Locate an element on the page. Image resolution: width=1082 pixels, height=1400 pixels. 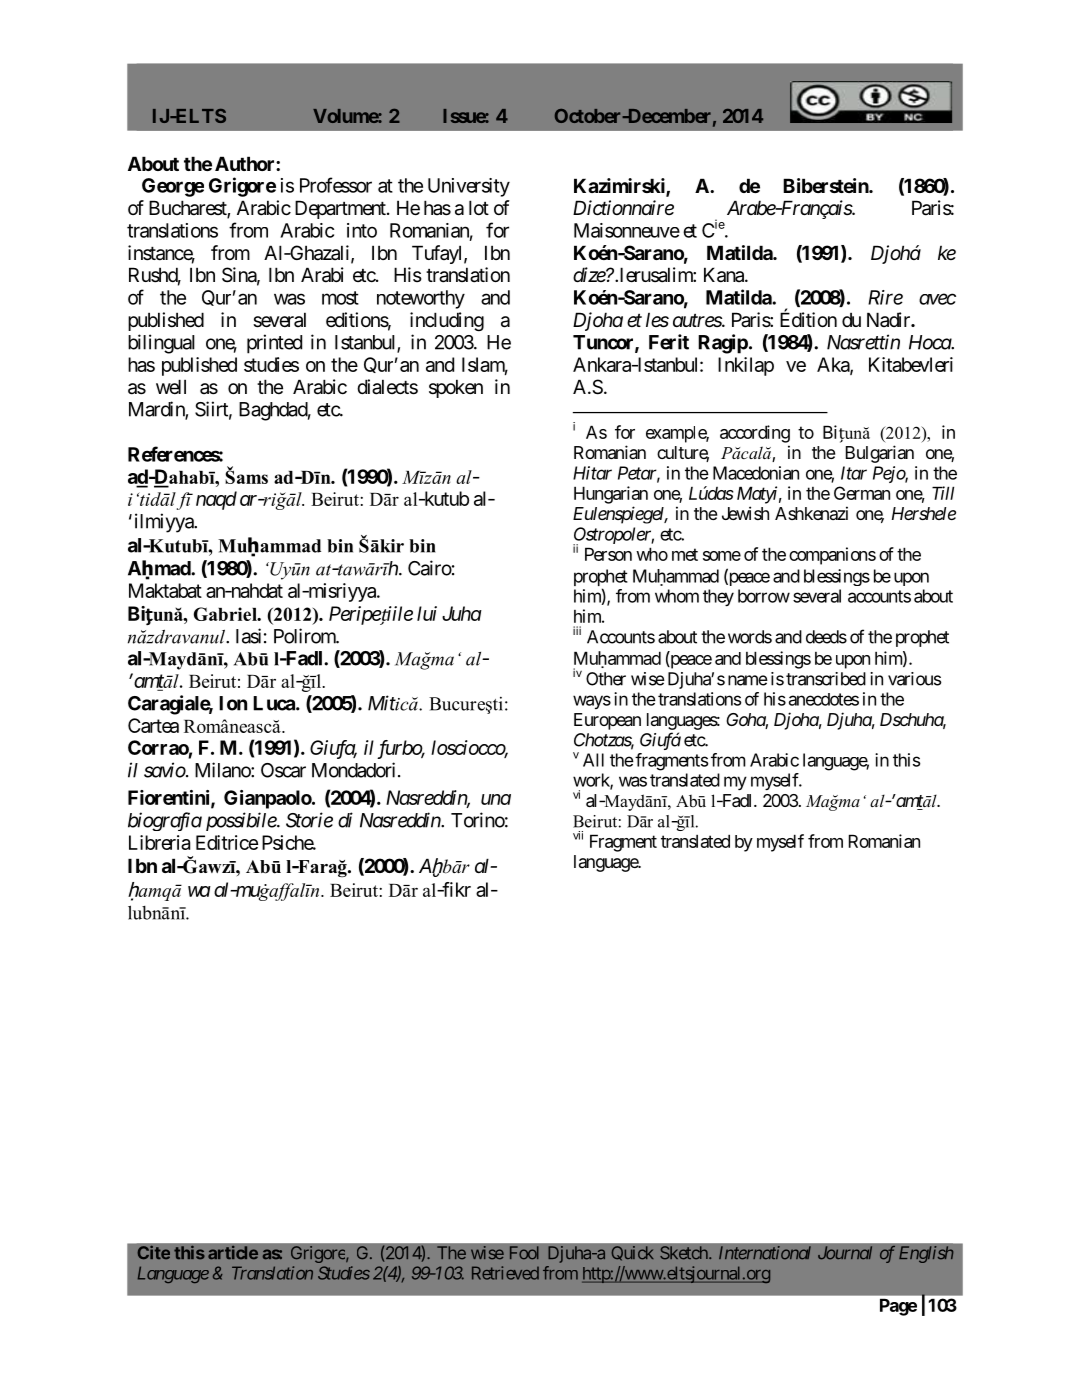
English is located at coordinates (926, 1254).
